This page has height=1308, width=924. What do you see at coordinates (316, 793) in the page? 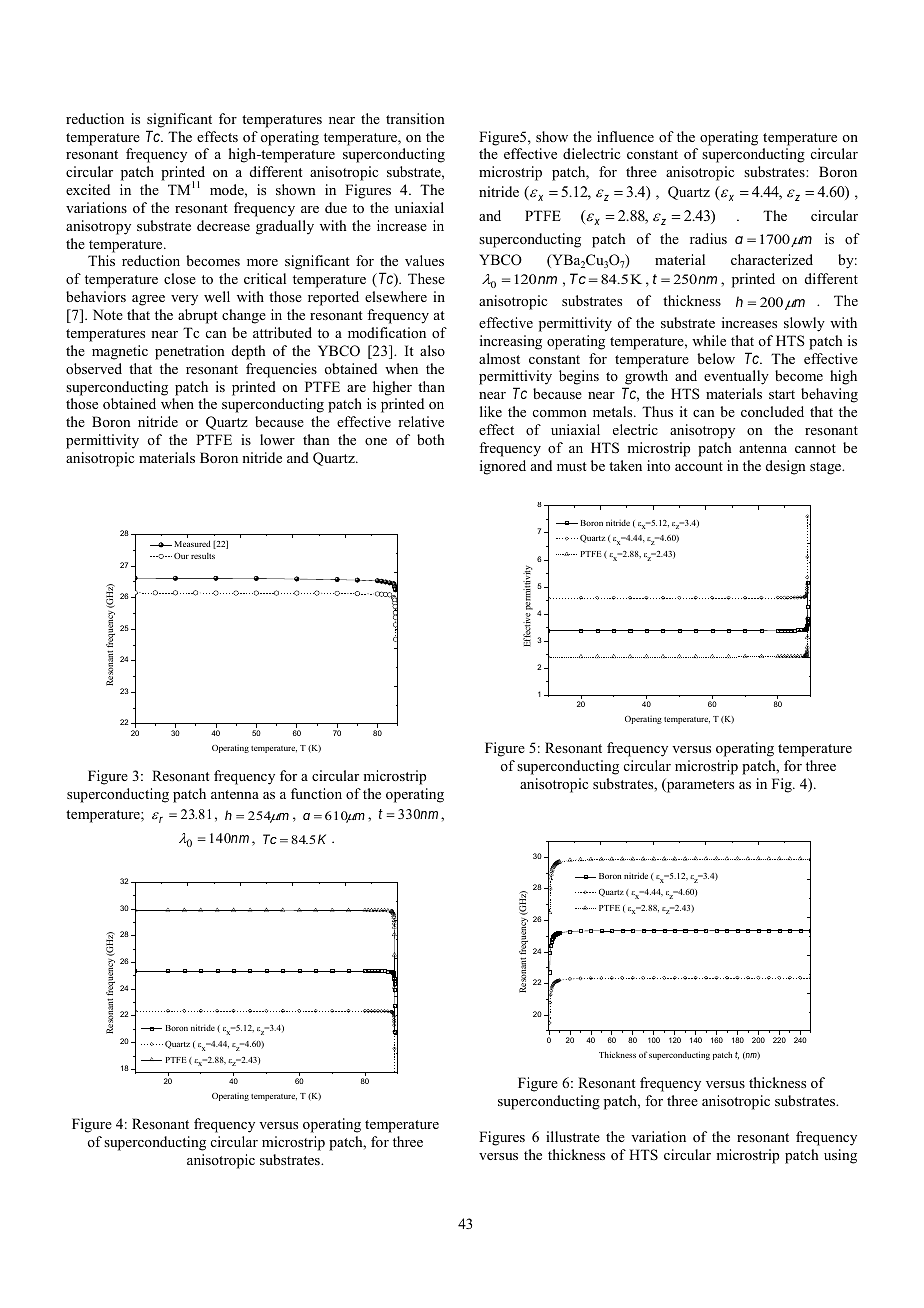
I see `function` at bounding box center [316, 793].
